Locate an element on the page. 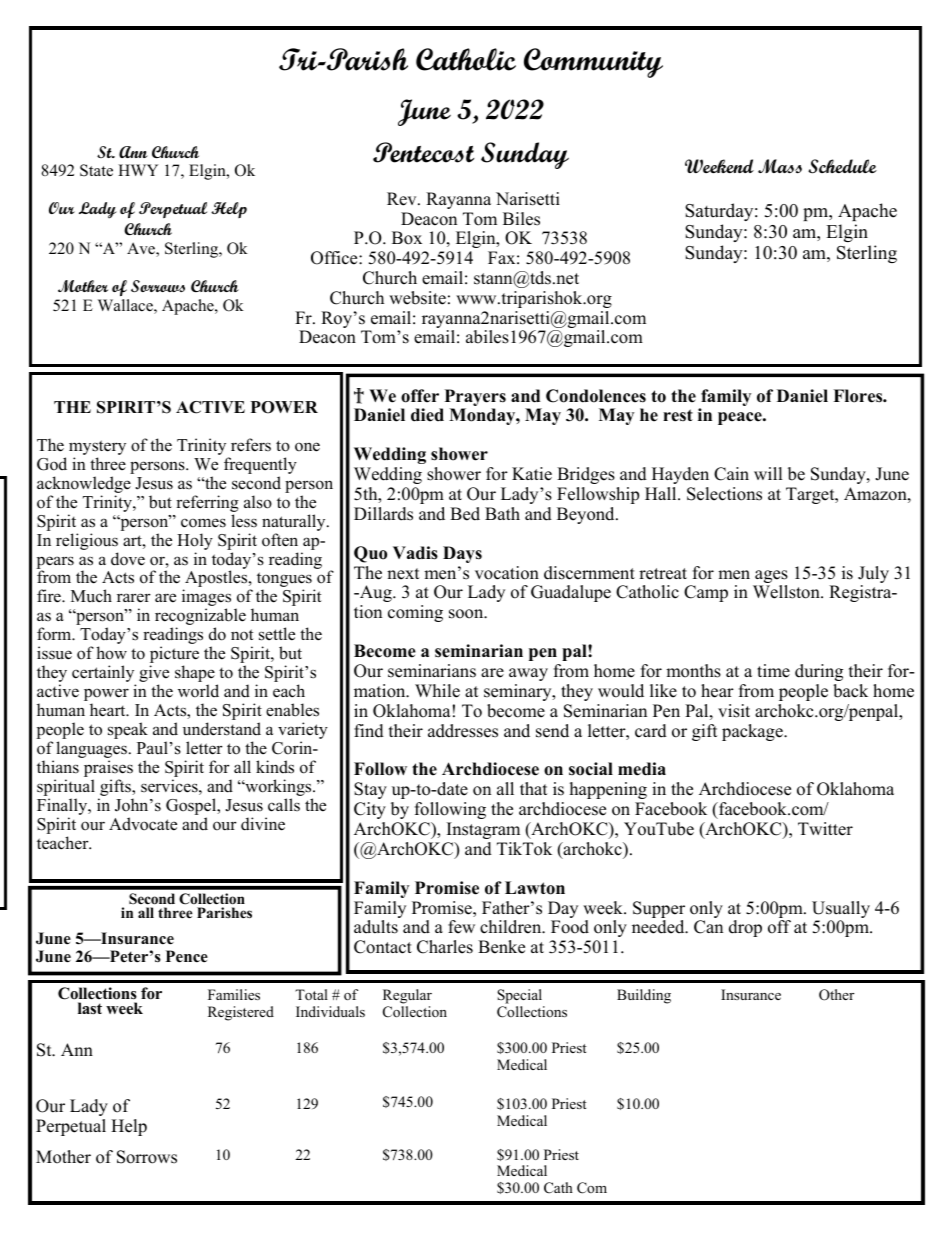 Image resolution: width=952 pixels, height=1233 pixels. HWY is located at coordinates (138, 170).
